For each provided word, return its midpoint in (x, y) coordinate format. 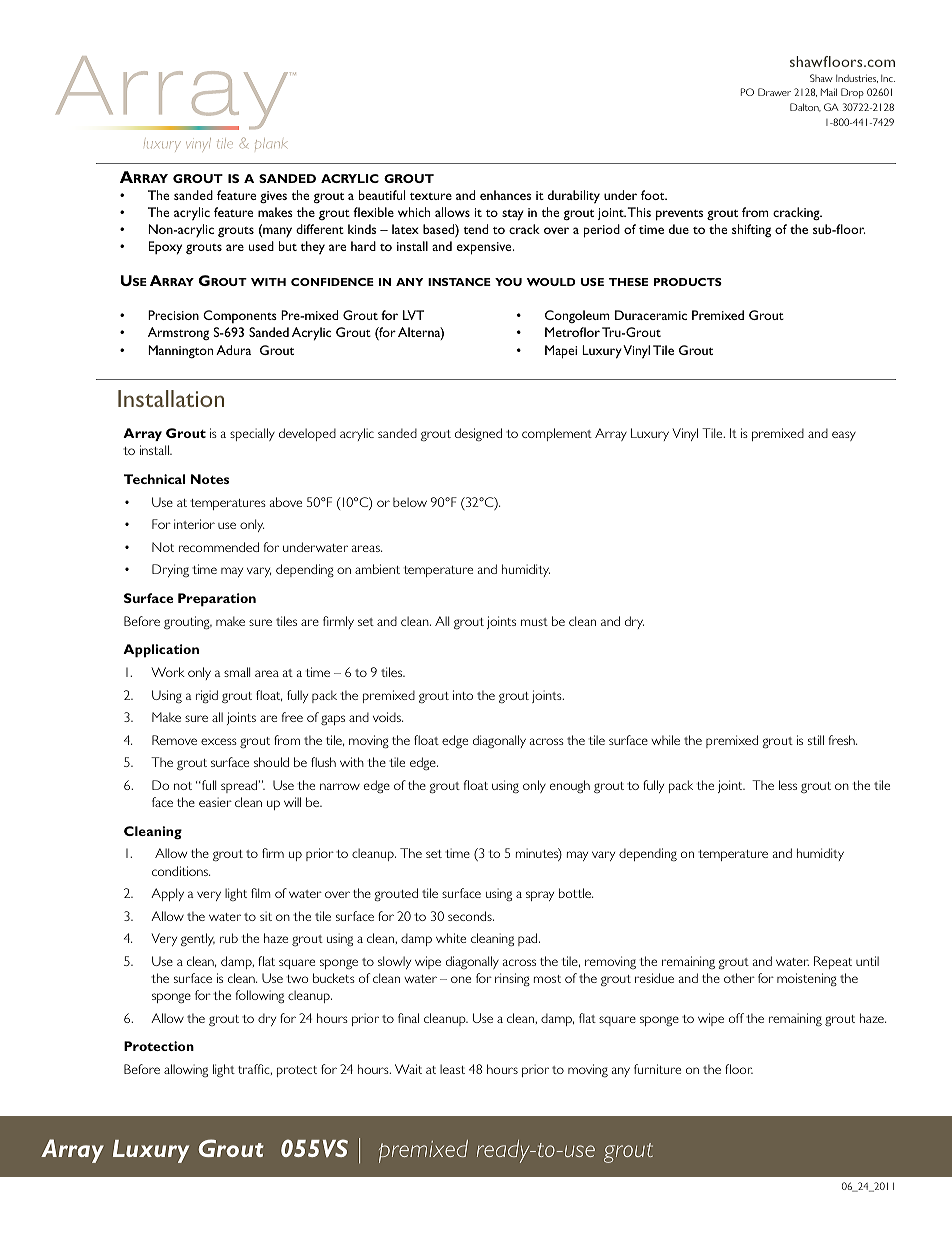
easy (844, 436)
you (508, 282)
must (534, 622)
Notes (210, 479)
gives (273, 197)
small (237, 672)
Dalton (805, 107)
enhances (505, 195)
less (788, 785)
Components (240, 316)
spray (540, 896)
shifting (751, 230)
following (260, 996)
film (260, 893)
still (816, 740)
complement (557, 434)
